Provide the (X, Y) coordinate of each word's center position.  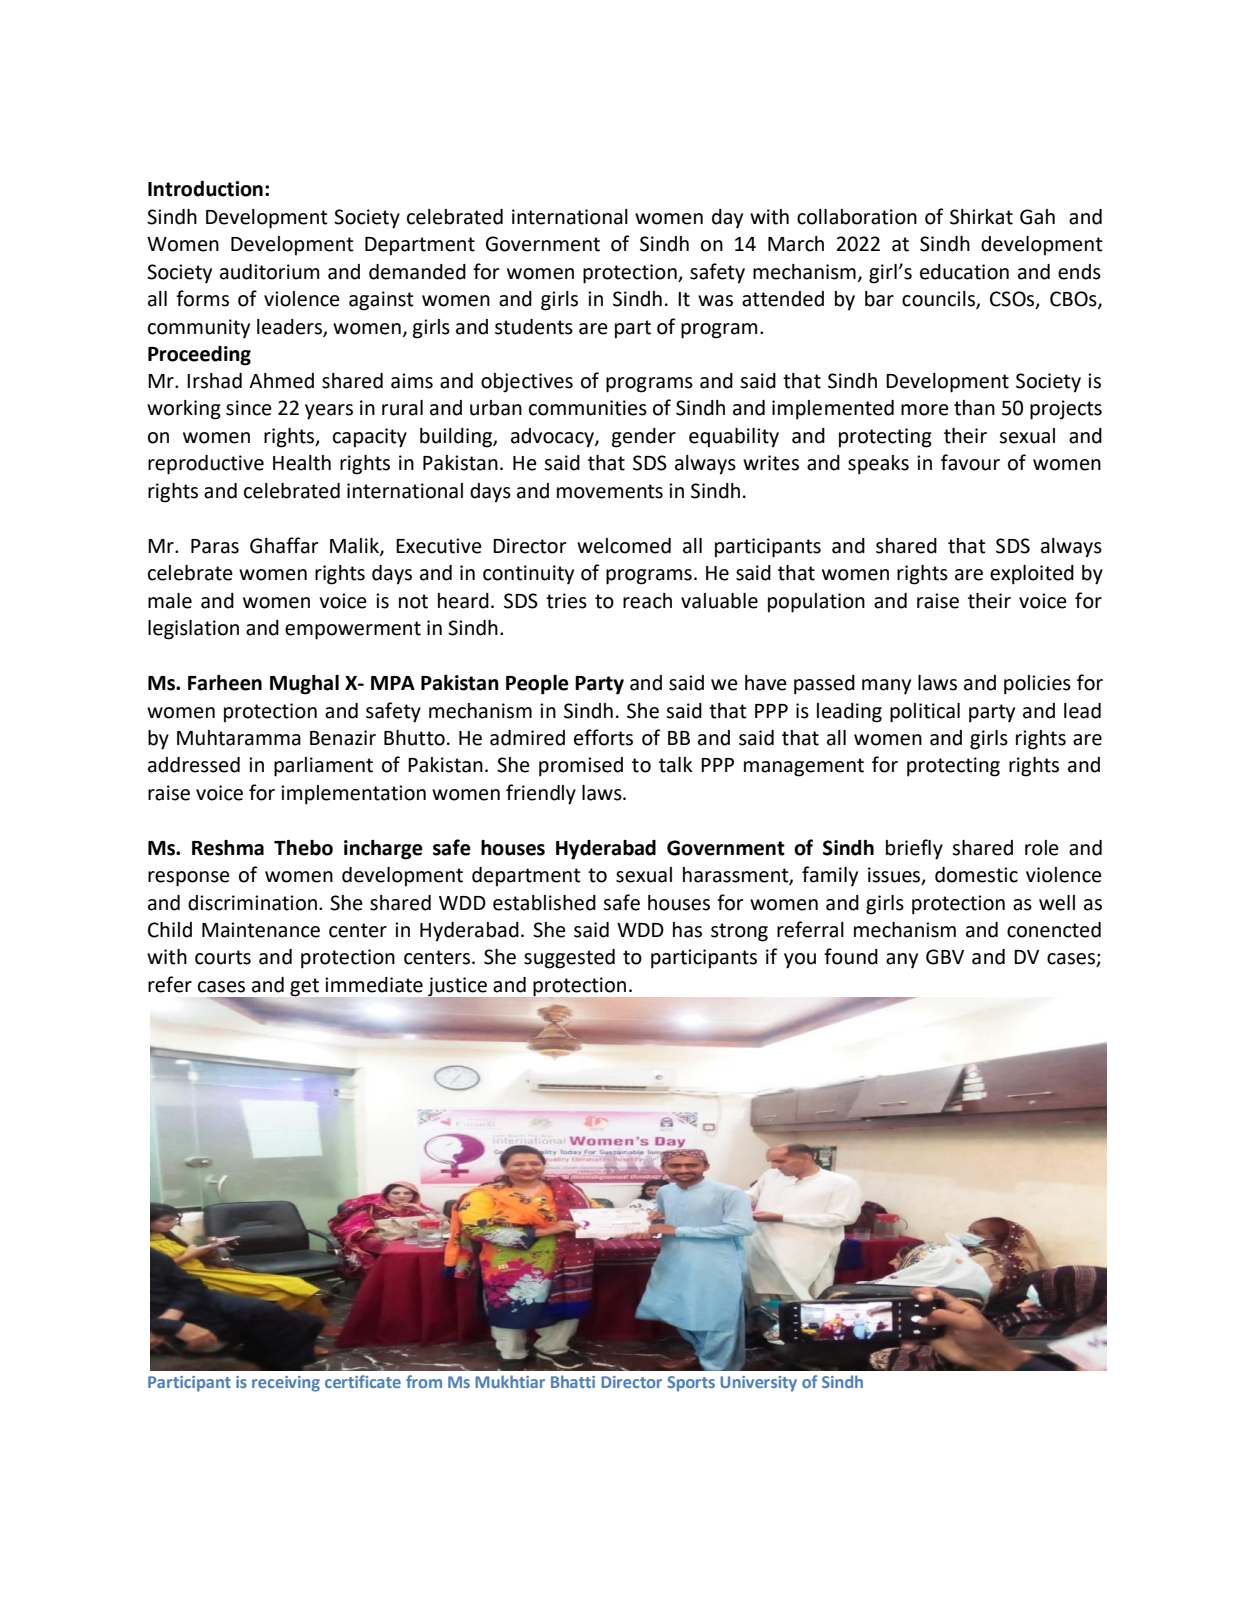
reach (647, 601)
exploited (1032, 575)
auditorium (269, 272)
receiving (286, 1384)
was (715, 301)
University (758, 1384)
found (851, 956)
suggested (569, 959)
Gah (1037, 217)
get (304, 987)
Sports (691, 1384)
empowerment (353, 630)
